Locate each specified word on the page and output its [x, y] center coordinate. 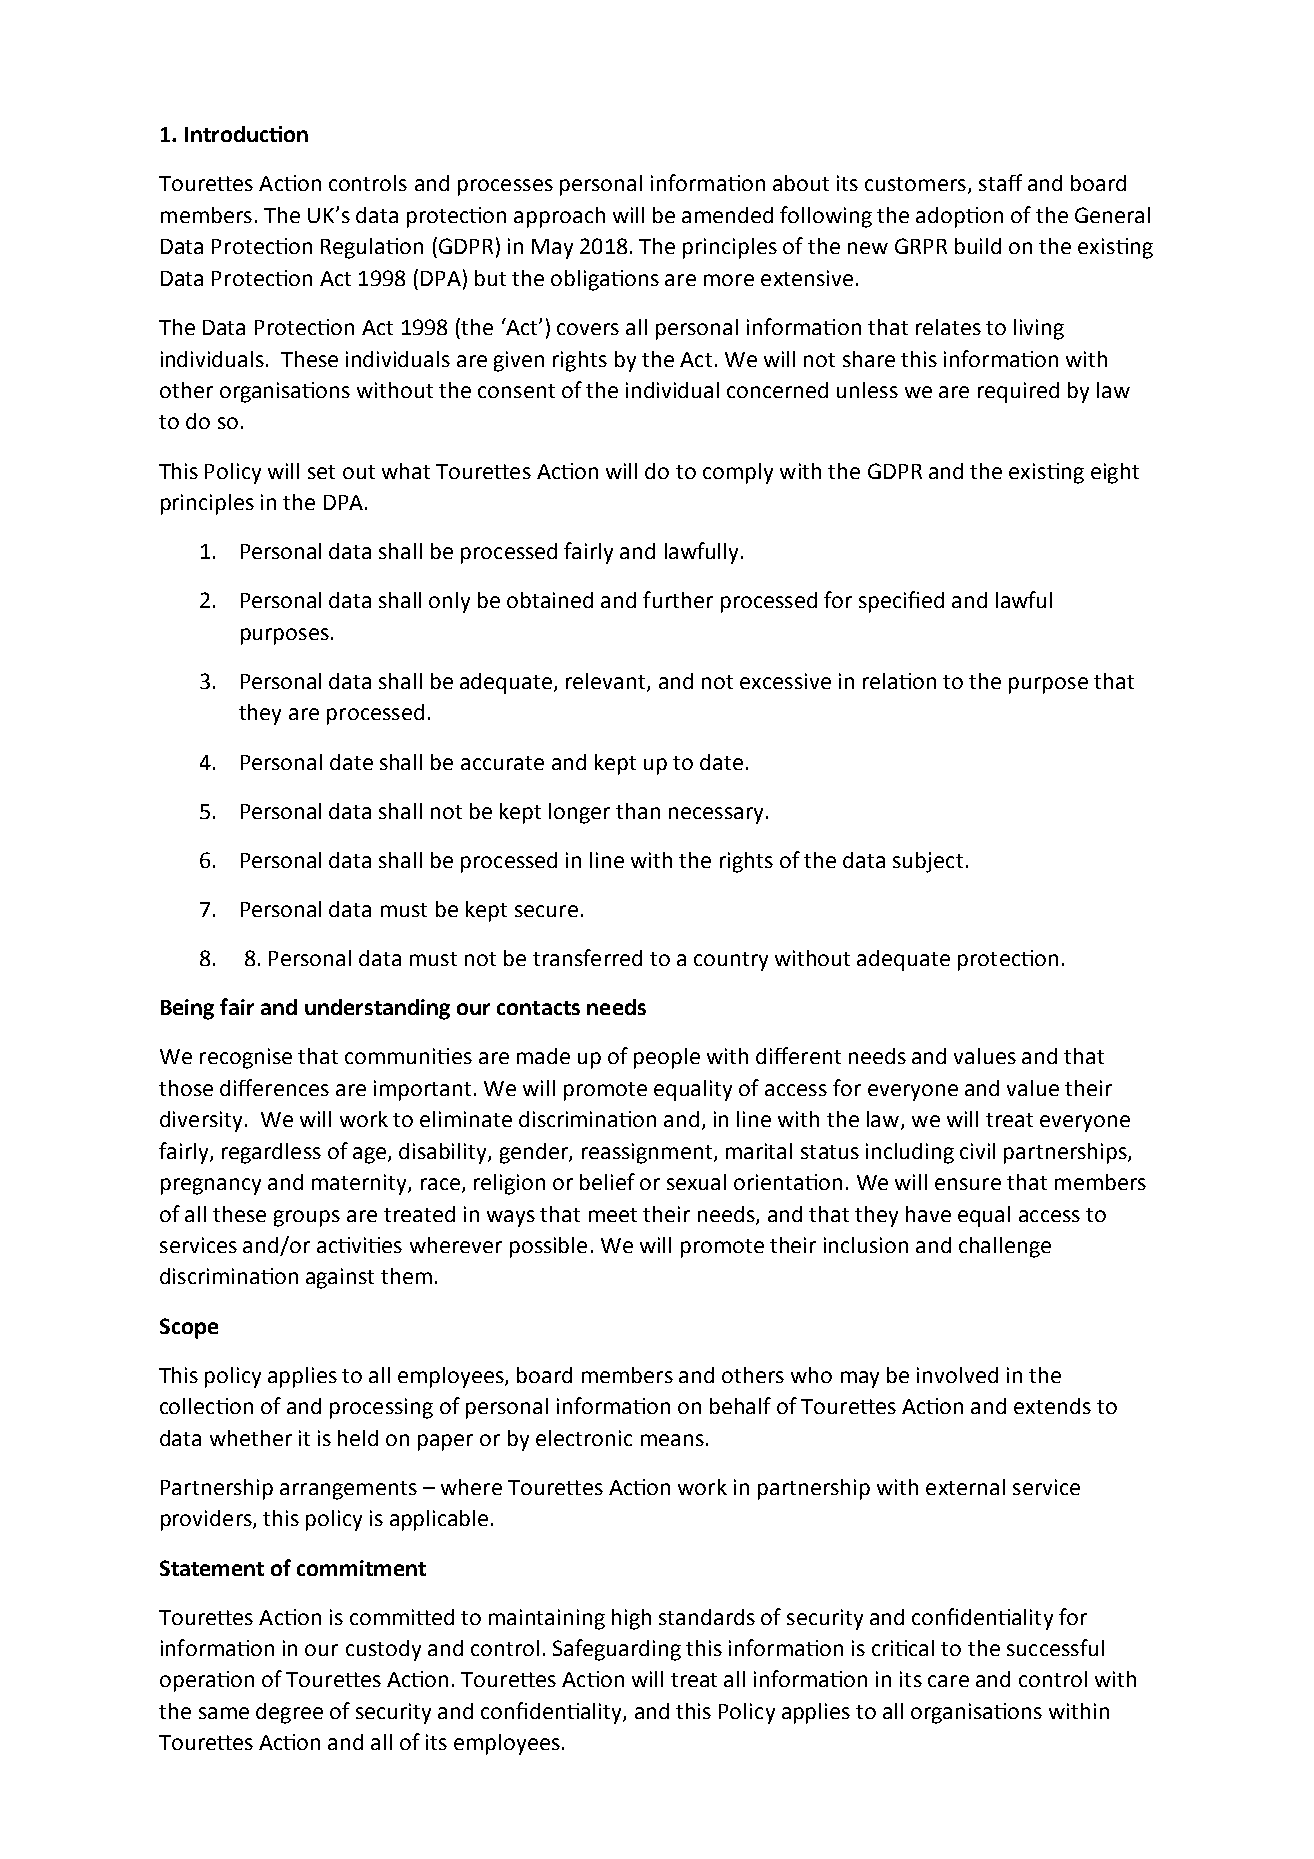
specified [901, 602]
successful [1055, 1647]
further [678, 599]
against [340, 1278]
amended [727, 215]
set [321, 472]
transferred [587, 957]
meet [613, 1215]
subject [928, 862]
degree [289, 1713]
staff [1000, 182]
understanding [377, 1009]
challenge [1005, 1247]
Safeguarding [617, 1650]
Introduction [246, 134]
